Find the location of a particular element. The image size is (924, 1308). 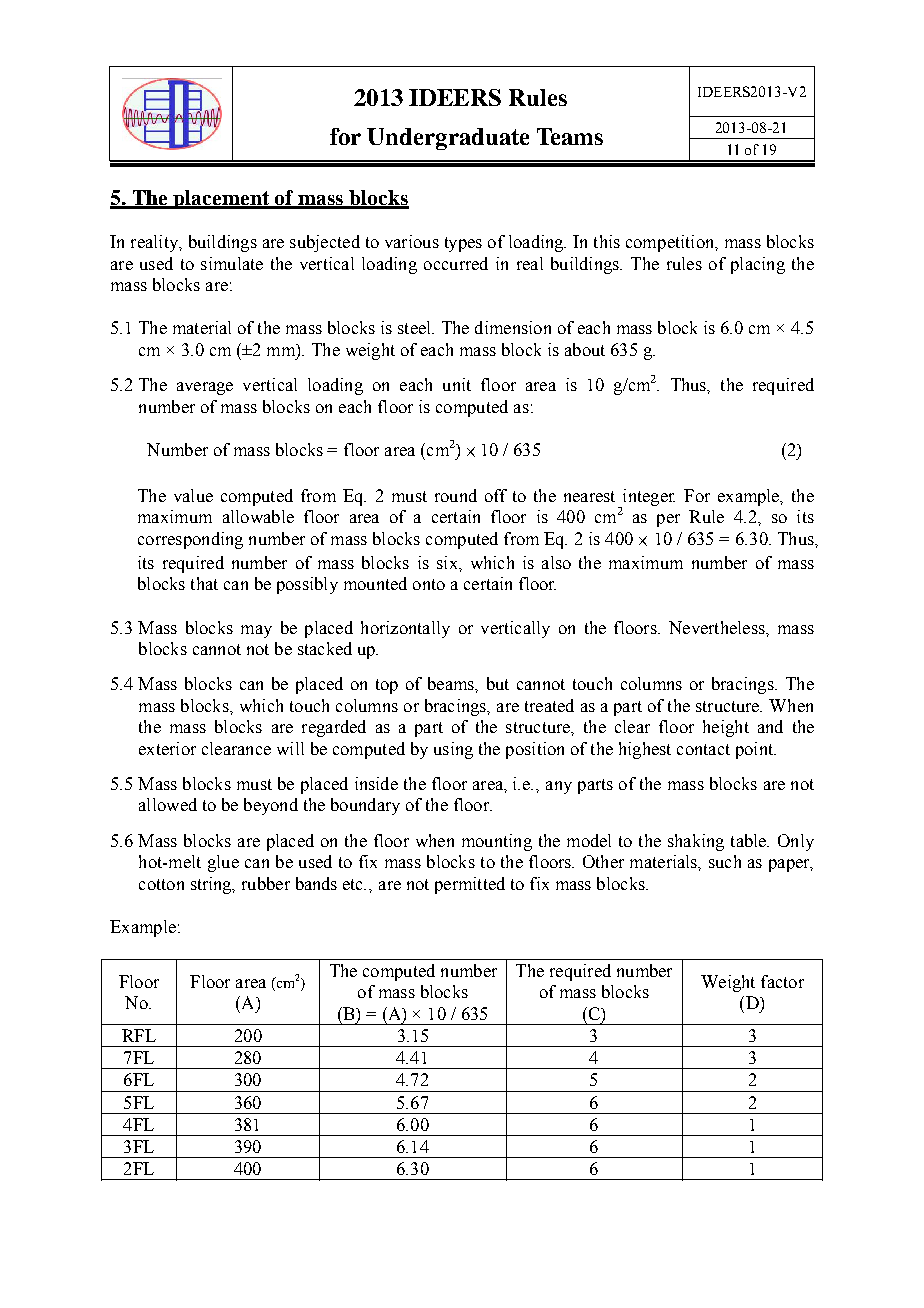

will is located at coordinates (290, 748).
